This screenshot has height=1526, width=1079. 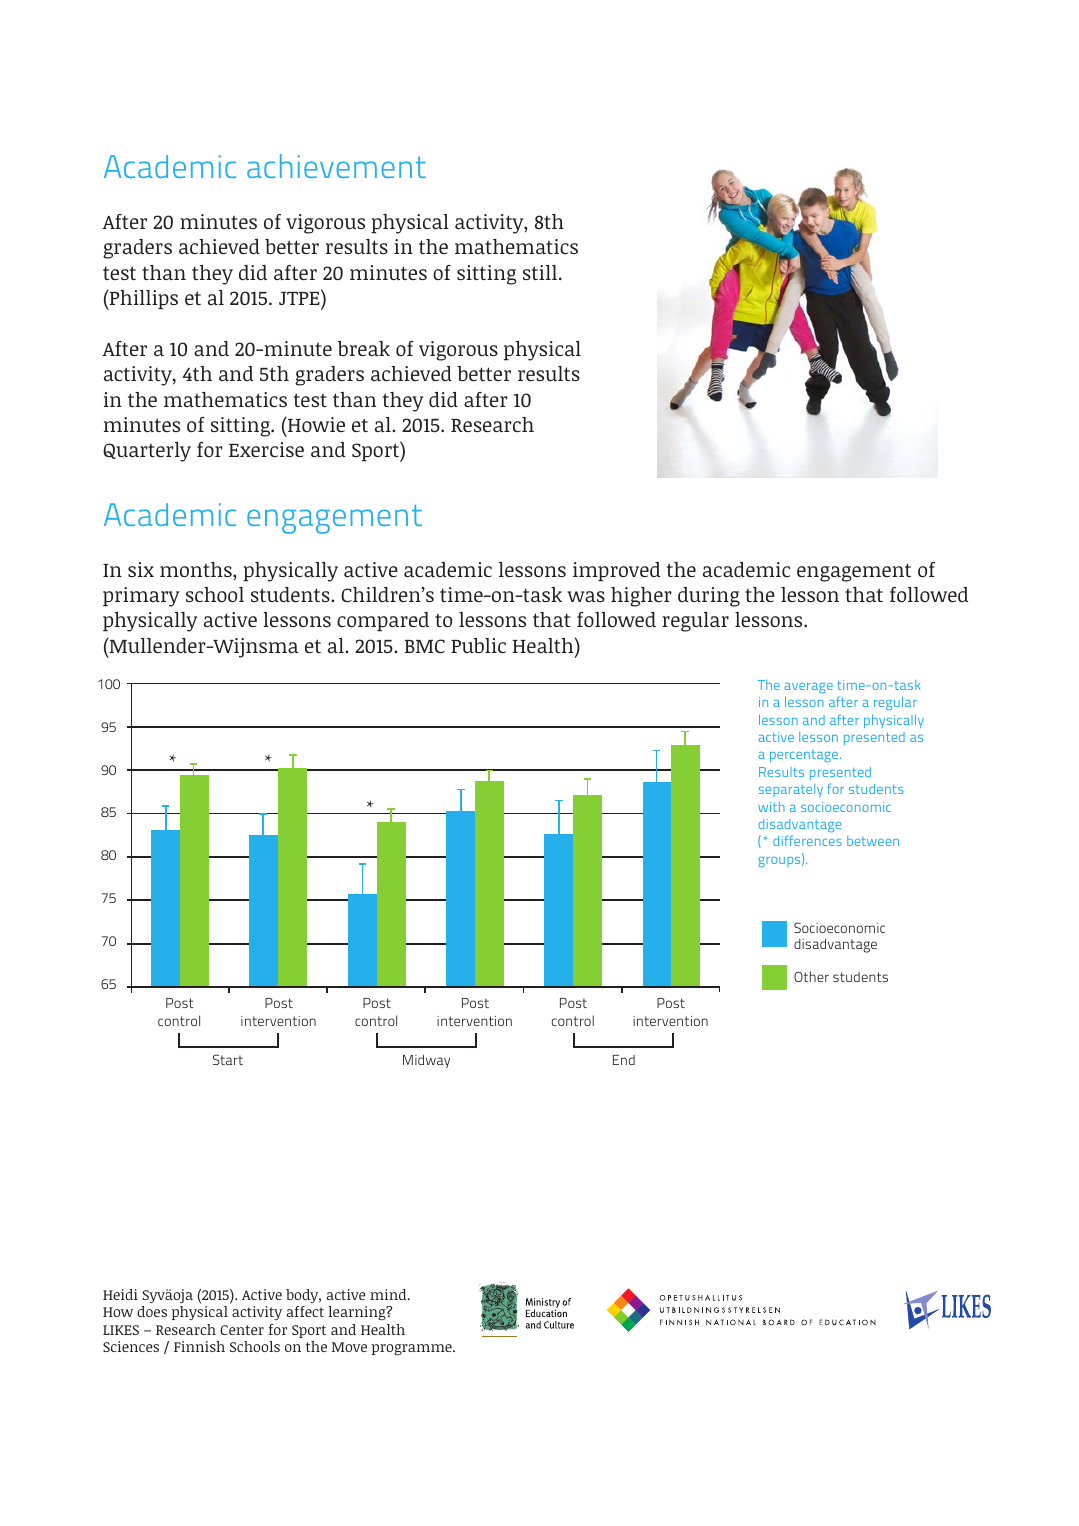 I want to click on still, so click(x=540, y=272).
